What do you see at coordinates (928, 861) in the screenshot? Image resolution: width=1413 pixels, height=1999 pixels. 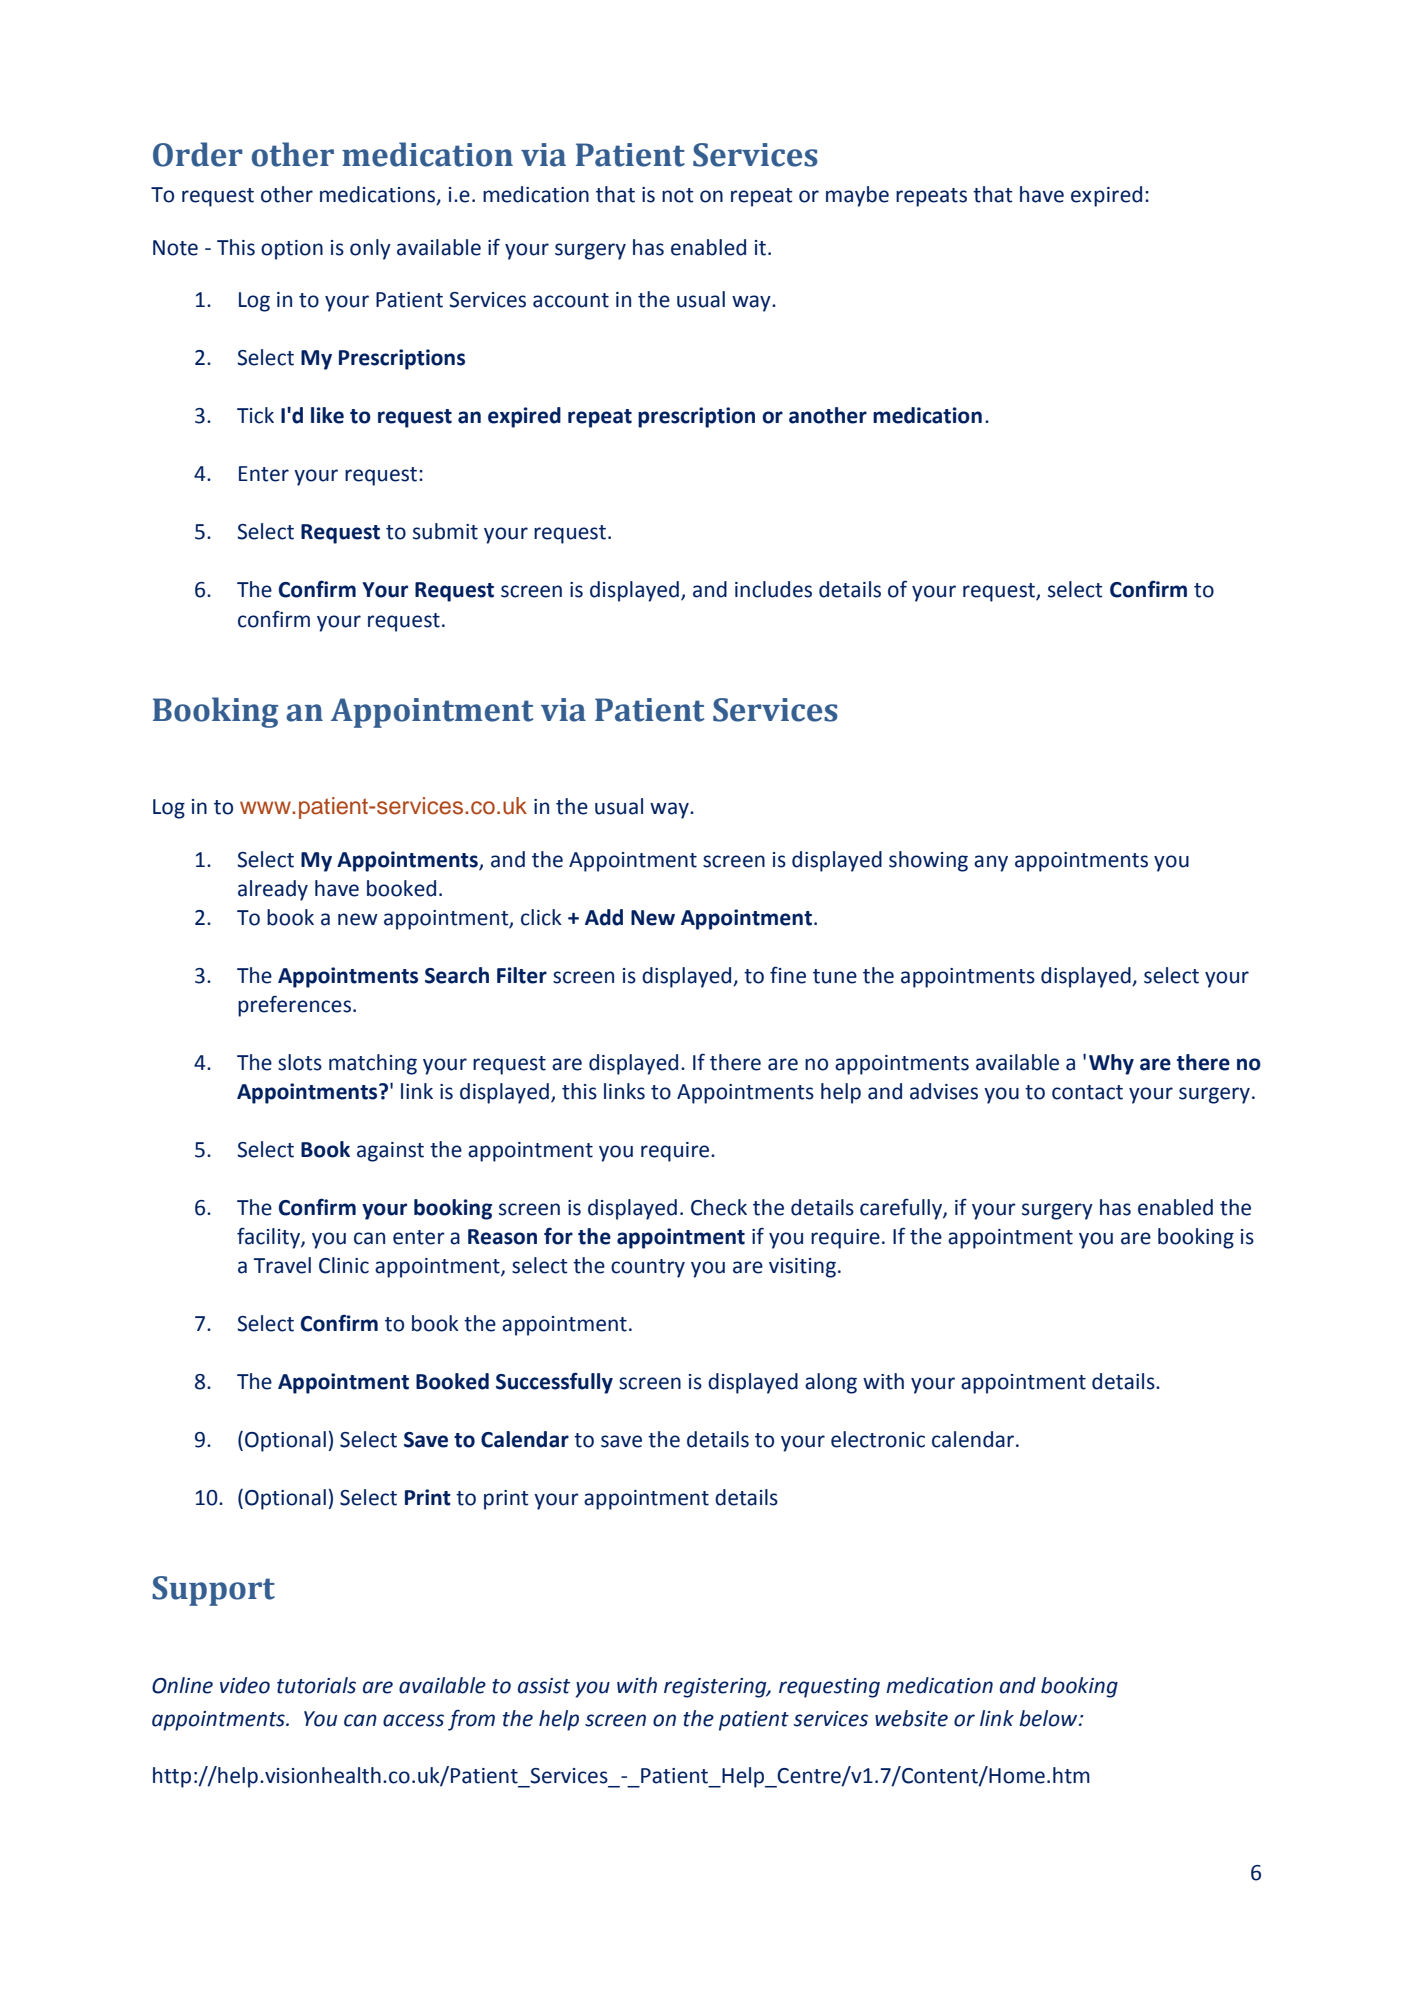 I see `showing` at bounding box center [928, 861].
